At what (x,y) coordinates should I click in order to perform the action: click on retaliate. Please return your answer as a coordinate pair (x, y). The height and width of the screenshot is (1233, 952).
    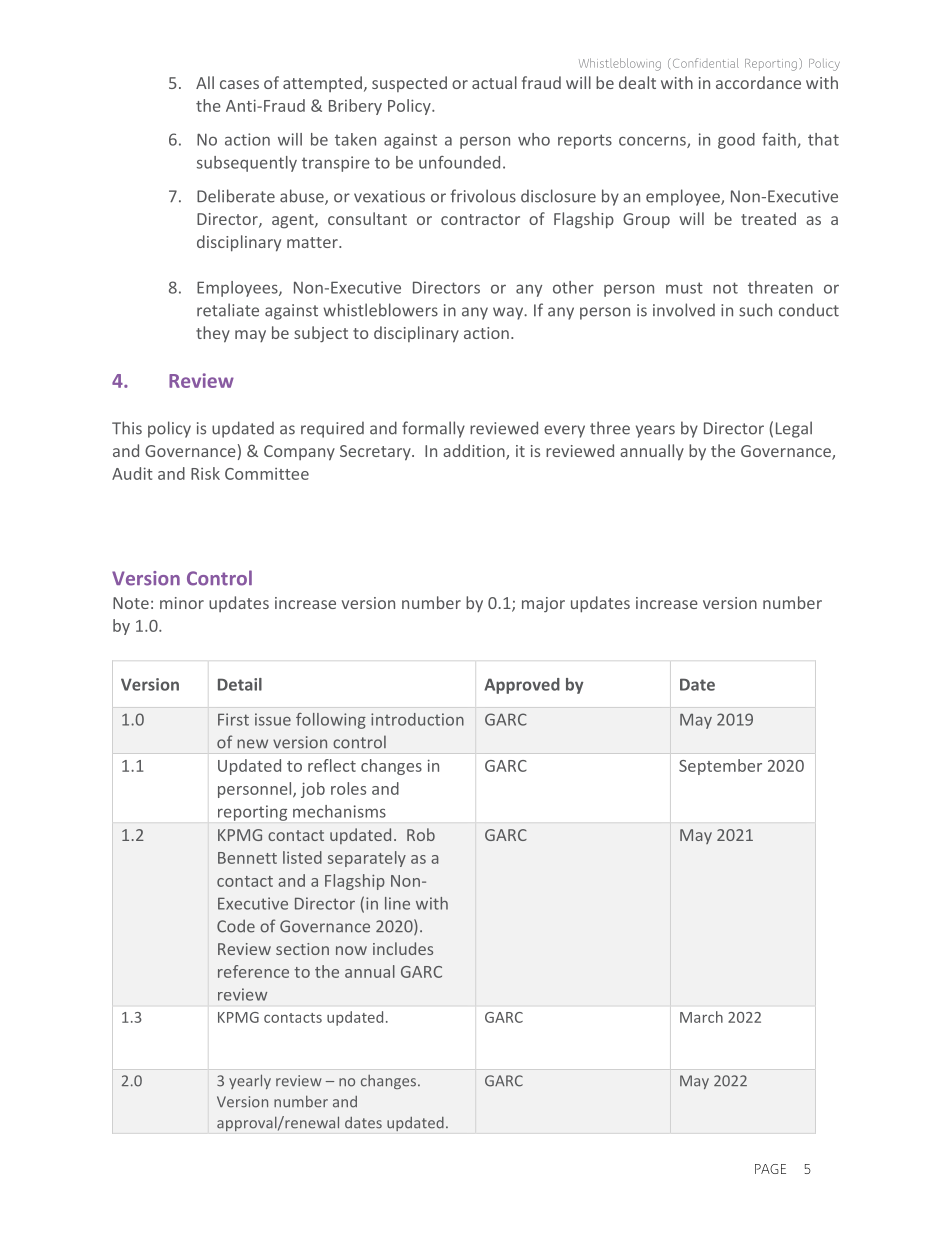
    Looking at the image, I should click on (228, 310).
